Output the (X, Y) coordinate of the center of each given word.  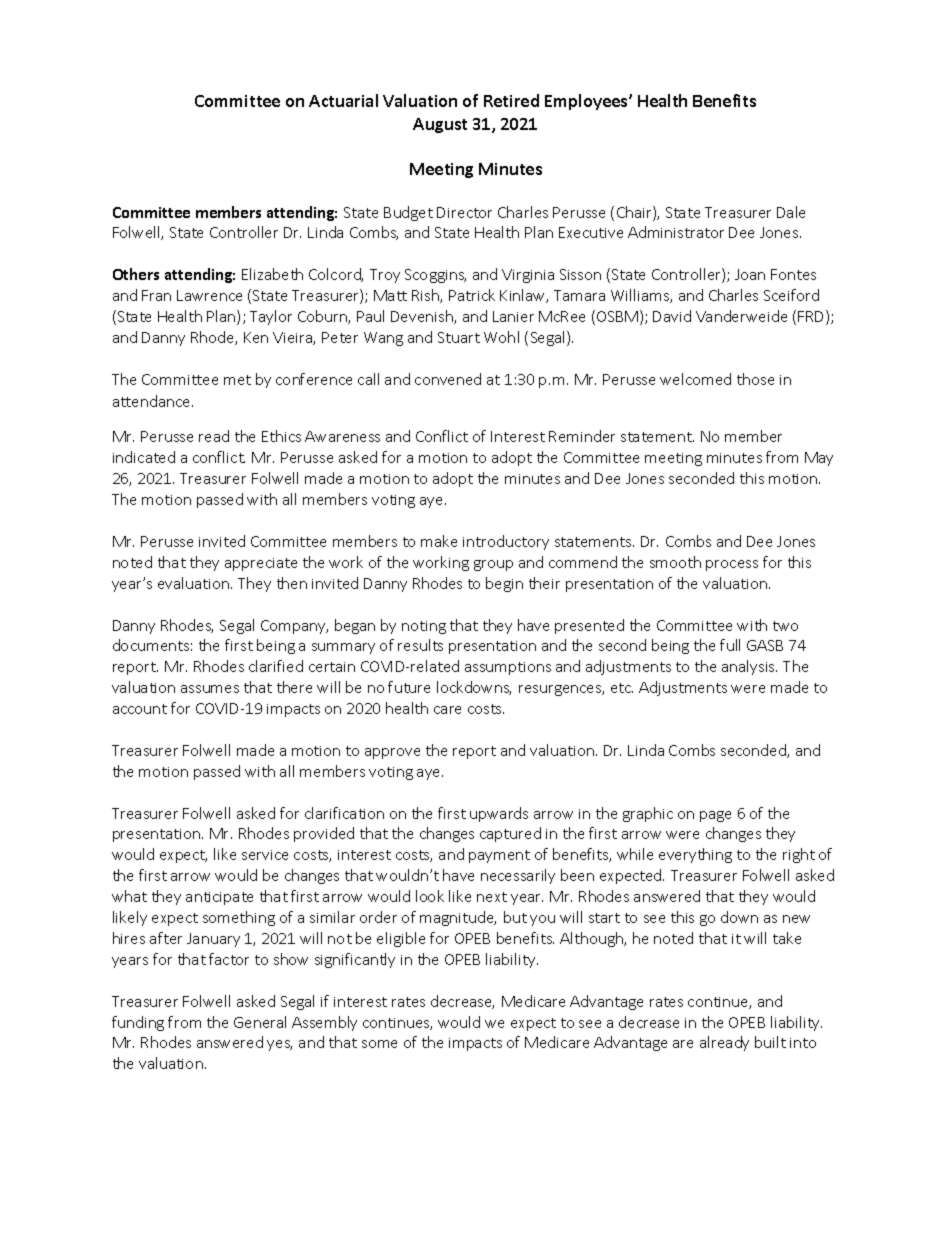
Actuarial (343, 100)
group (493, 565)
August (440, 125)
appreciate (261, 564)
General (260, 1022)
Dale (791, 212)
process (732, 565)
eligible (401, 939)
